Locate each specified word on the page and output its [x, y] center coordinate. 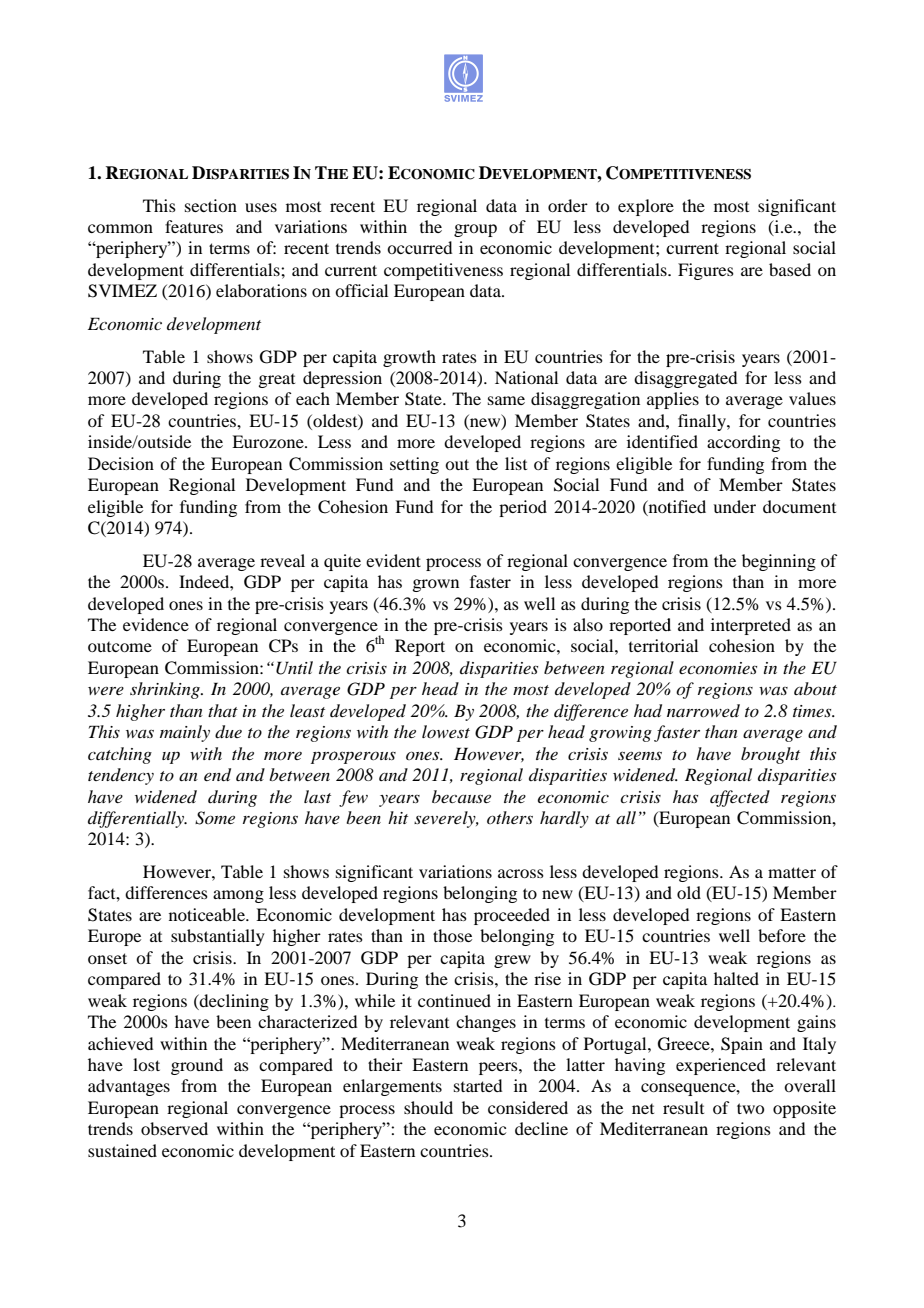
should [428, 1107]
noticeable [208, 914]
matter [792, 872]
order [568, 205]
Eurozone [269, 441]
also [588, 624]
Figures [706, 271]
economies [718, 668]
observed [174, 1128]
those [452, 935]
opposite [804, 1109]
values [812, 398]
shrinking [166, 690]
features [194, 226]
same [506, 400]
